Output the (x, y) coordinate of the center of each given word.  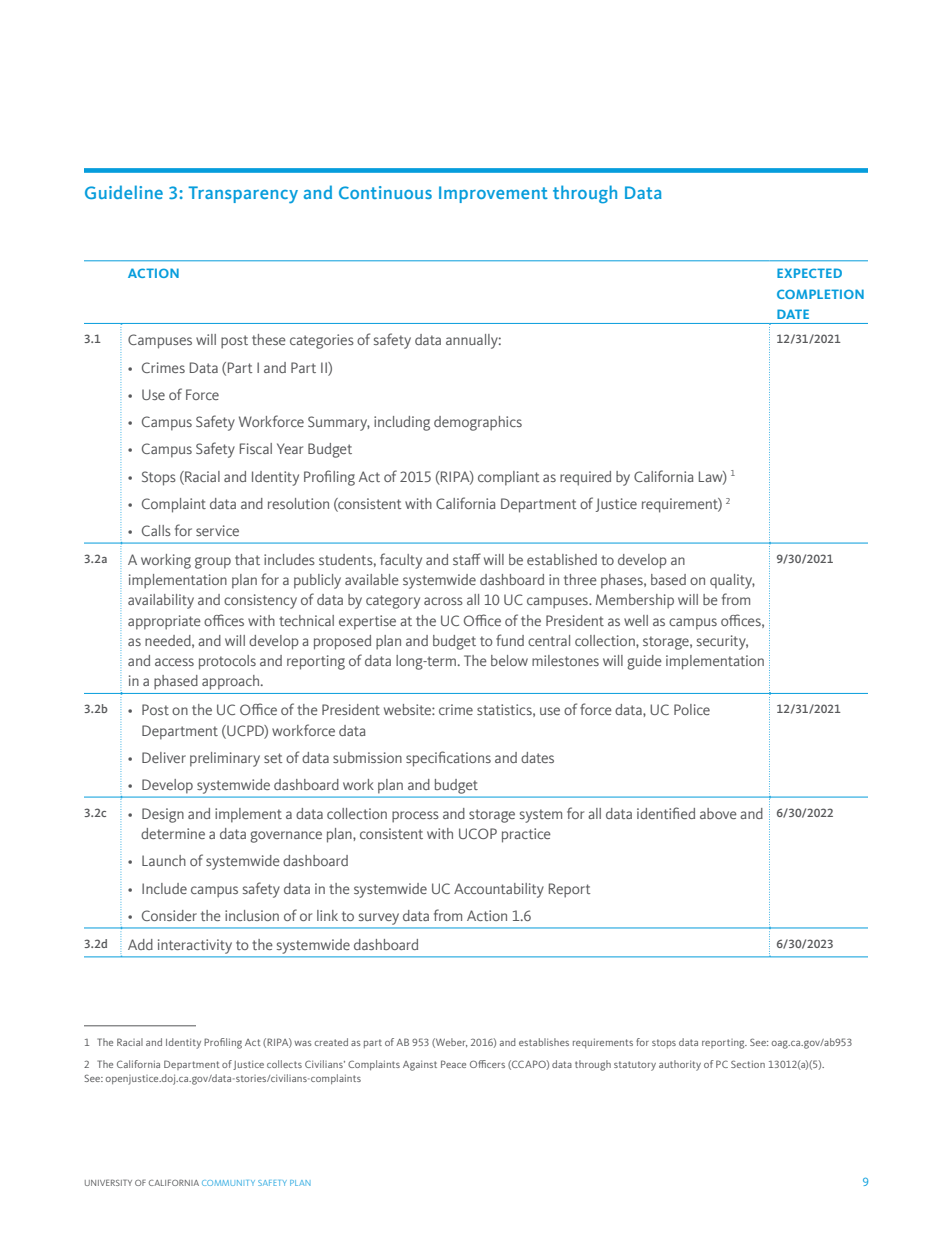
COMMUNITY (228, 1183)
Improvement (493, 194)
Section (748, 1064)
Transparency (243, 195)
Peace (453, 1064)
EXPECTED (809, 273)
